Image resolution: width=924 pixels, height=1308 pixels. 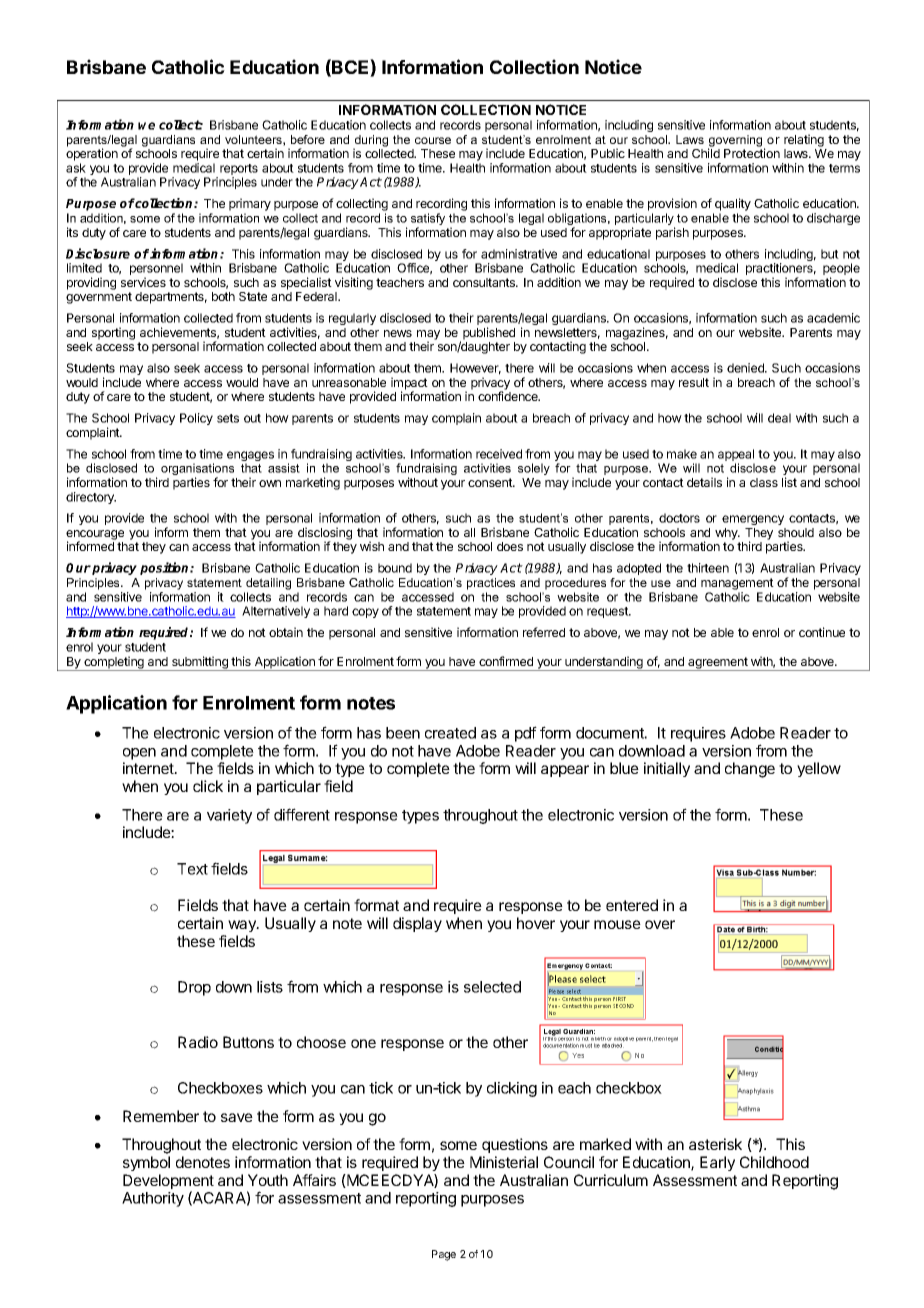 What do you see at coordinates (153, 1199) in the page?
I see `Authority` at bounding box center [153, 1199].
